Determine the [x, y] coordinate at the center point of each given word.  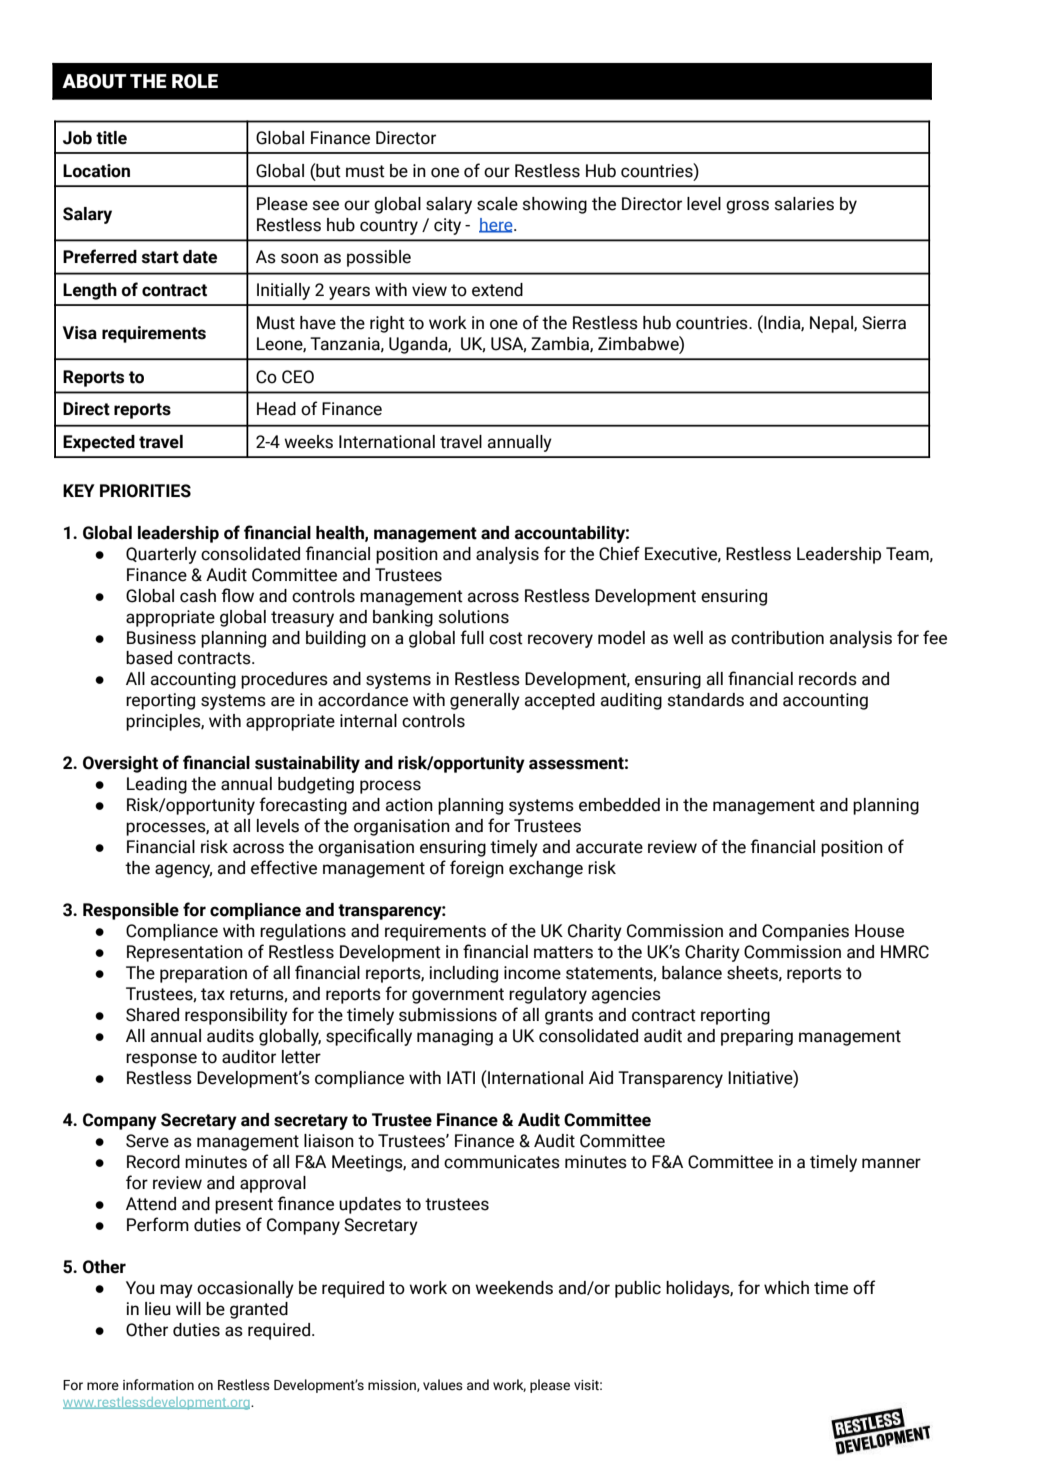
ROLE [195, 81]
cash [198, 596]
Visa [80, 333]
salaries [804, 204]
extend [497, 290]
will [188, 1308]
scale [497, 204]
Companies [805, 932]
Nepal [832, 324]
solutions [474, 617]
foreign [477, 869]
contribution [777, 638]
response [161, 1060]
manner [891, 1163]
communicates [502, 1162]
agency [183, 871]
